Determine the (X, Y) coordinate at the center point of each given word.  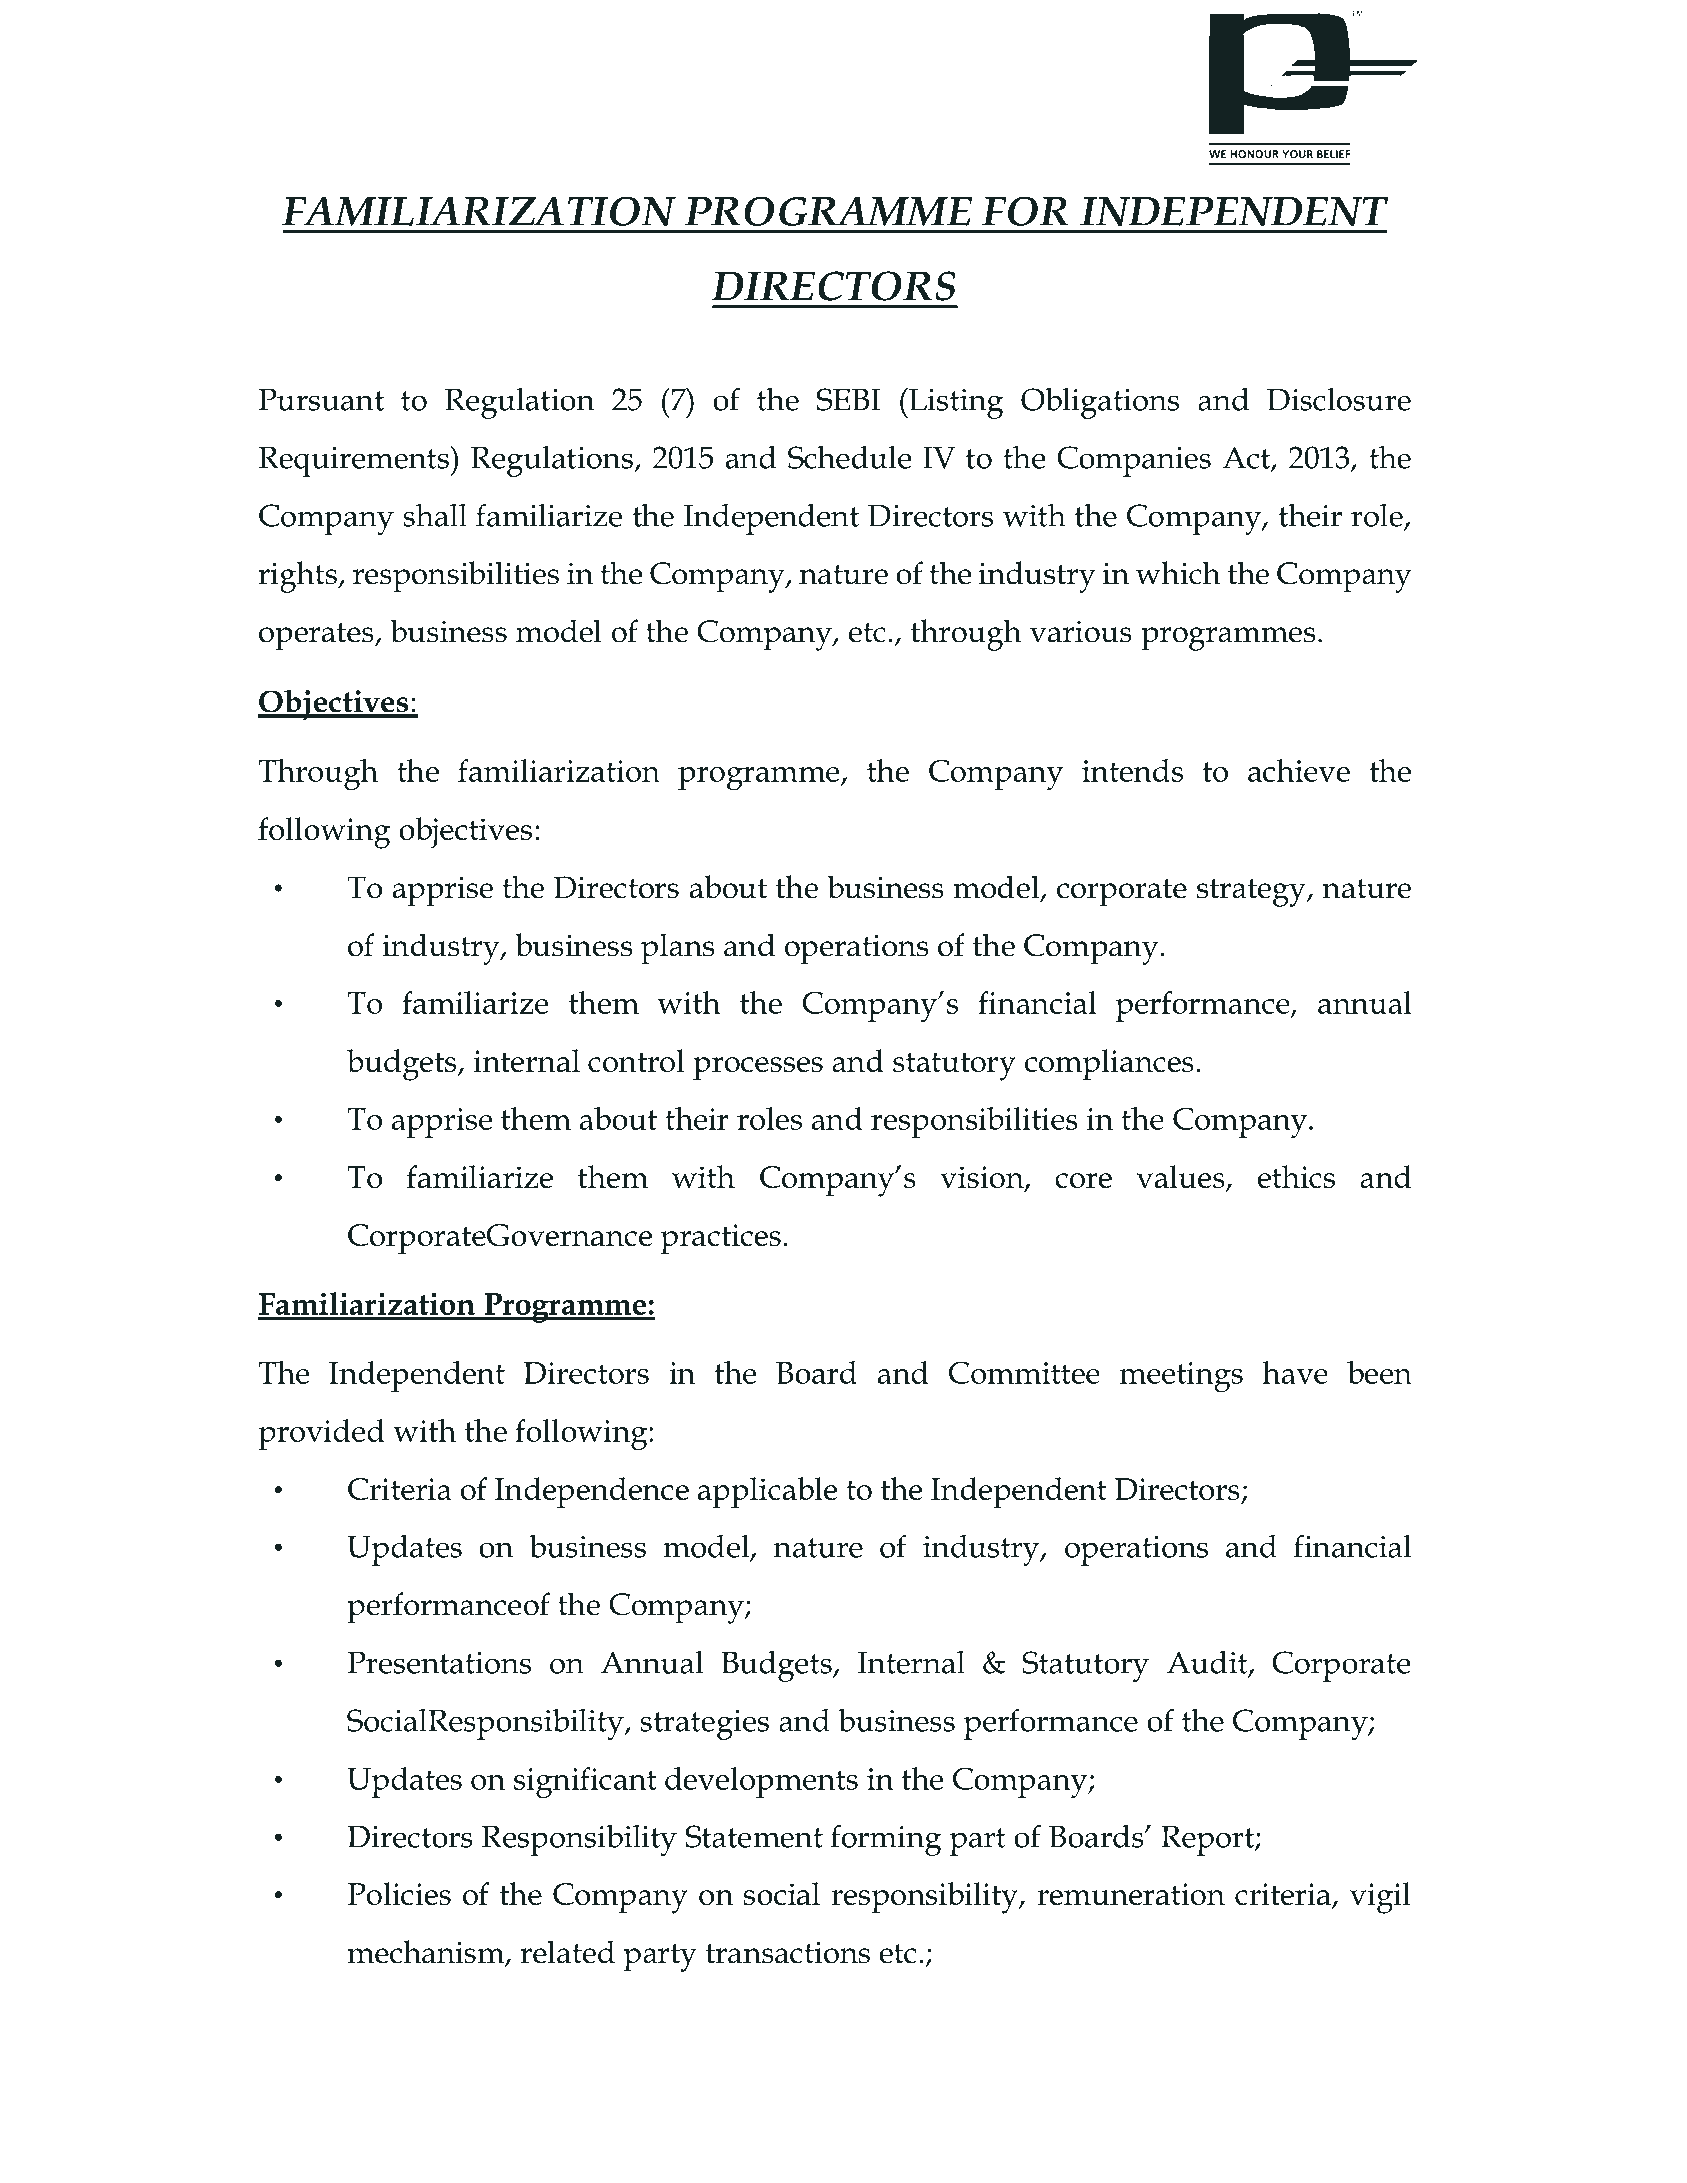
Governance (570, 1235)
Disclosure (1339, 399)
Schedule (850, 457)
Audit (1208, 1663)
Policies (399, 1893)
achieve (1299, 770)
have (1295, 1372)
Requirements (355, 461)
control (636, 1060)
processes (758, 1068)
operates (317, 637)
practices (721, 1239)
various (1081, 631)
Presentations (439, 1662)
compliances (1109, 1064)
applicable (768, 1492)
